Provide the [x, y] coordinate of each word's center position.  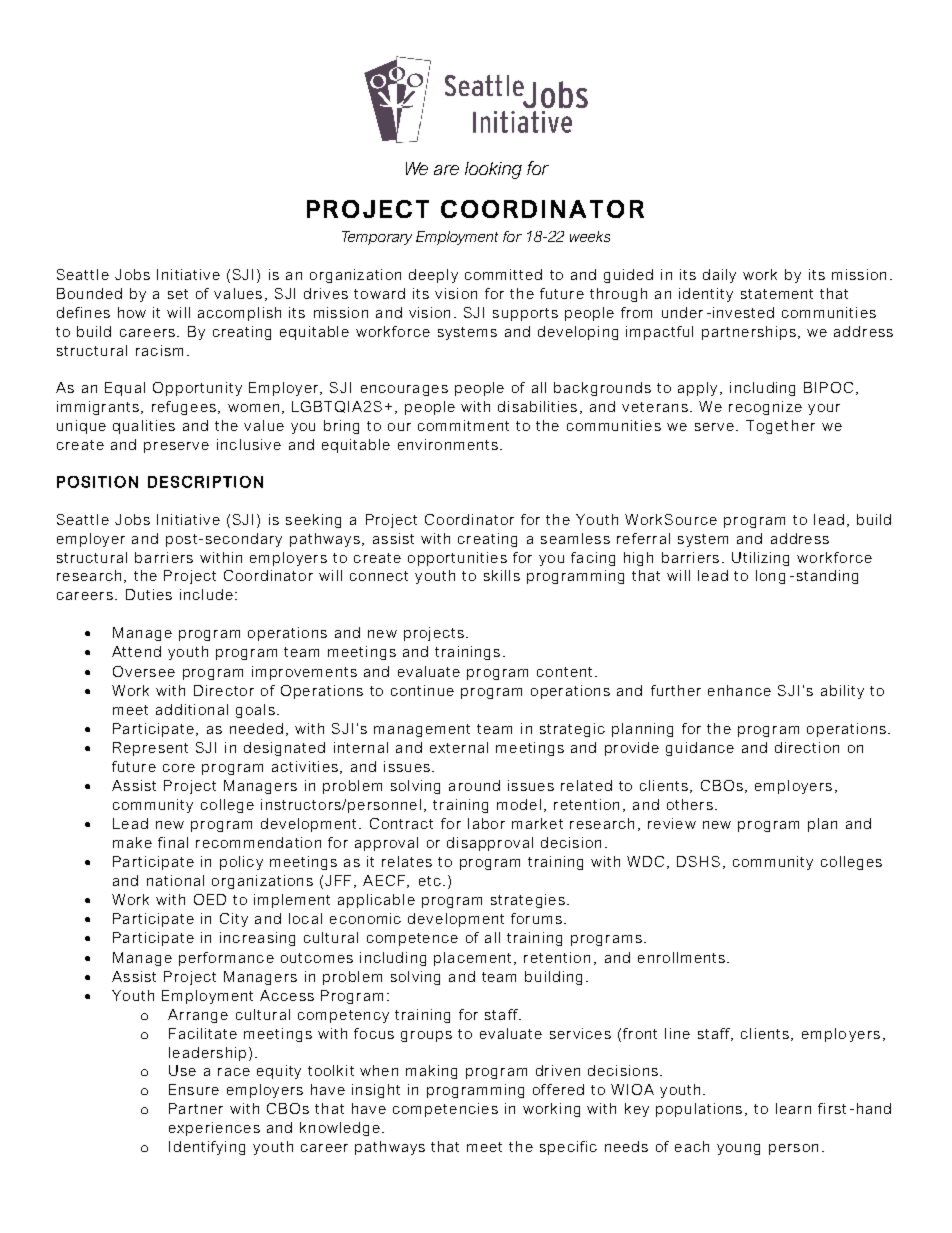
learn [793, 1108]
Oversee [144, 671]
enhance [739, 690]
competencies [445, 1110]
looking [493, 170]
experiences [214, 1129]
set [178, 294]
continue [422, 690]
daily [719, 276]
